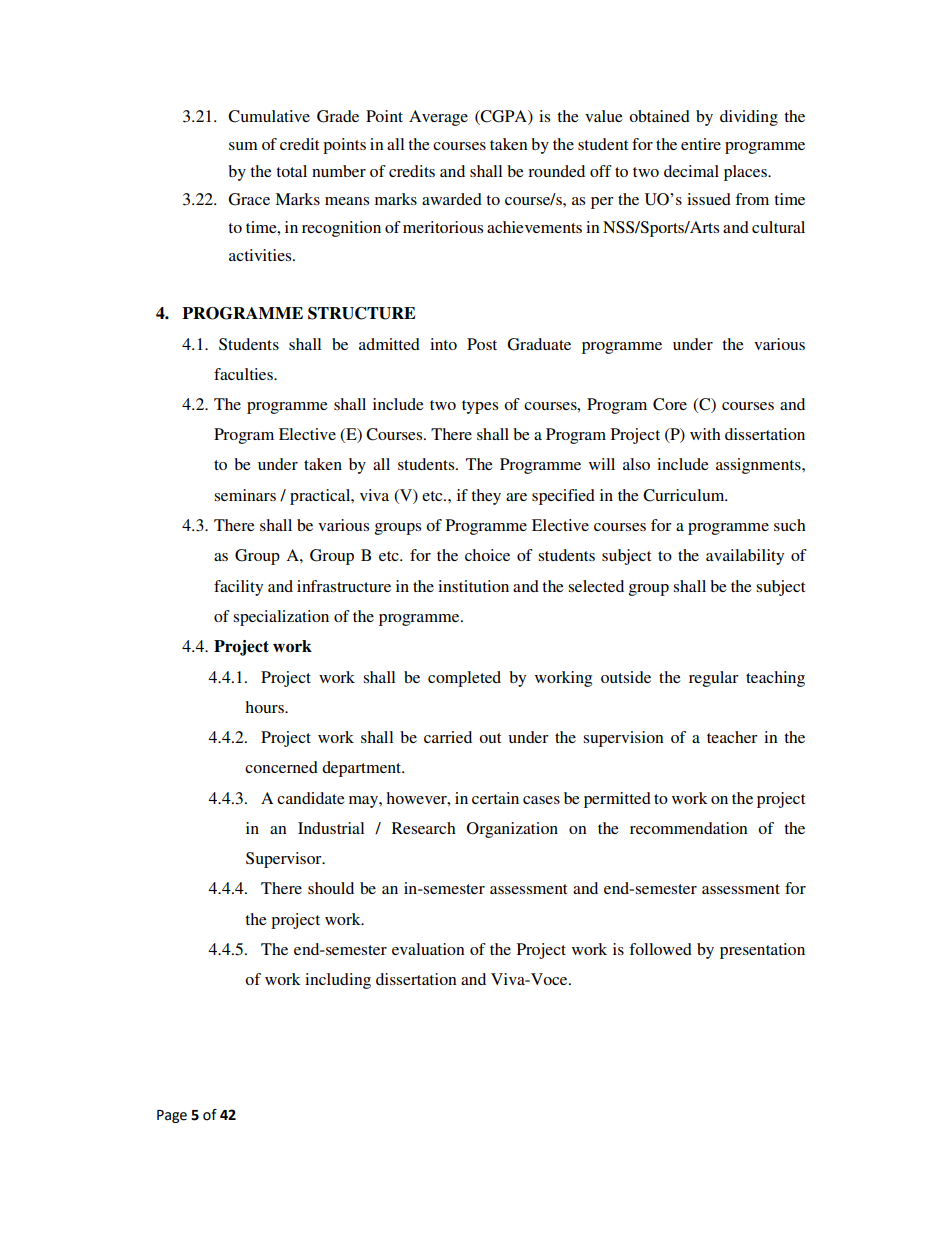  What do you see at coordinates (486, 497) in the screenshot?
I see `they` at bounding box center [486, 497].
